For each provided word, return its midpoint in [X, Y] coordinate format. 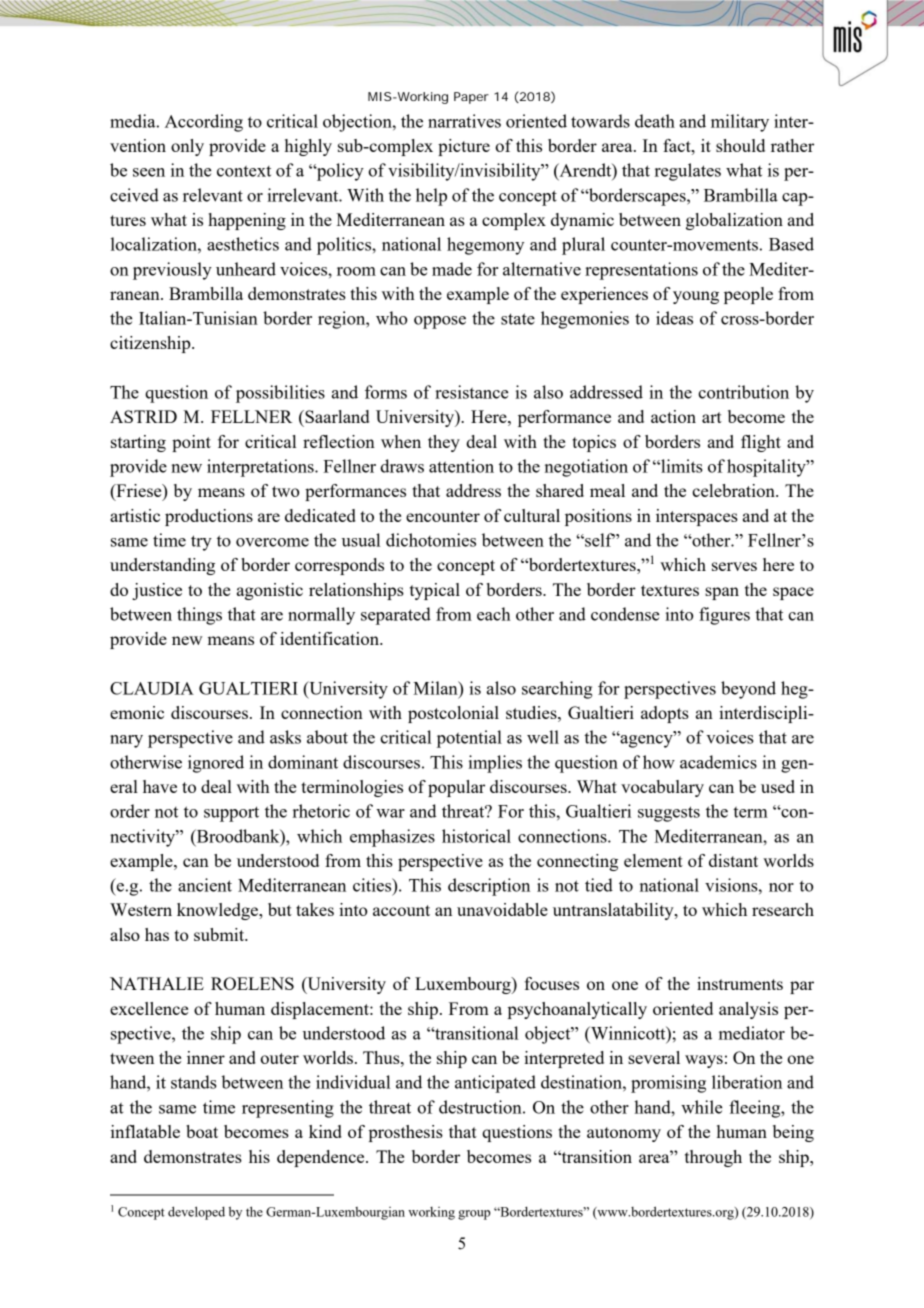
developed [196, 1213]
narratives [464, 121]
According [204, 123]
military [740, 123]
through [713, 1158]
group [474, 1215]
